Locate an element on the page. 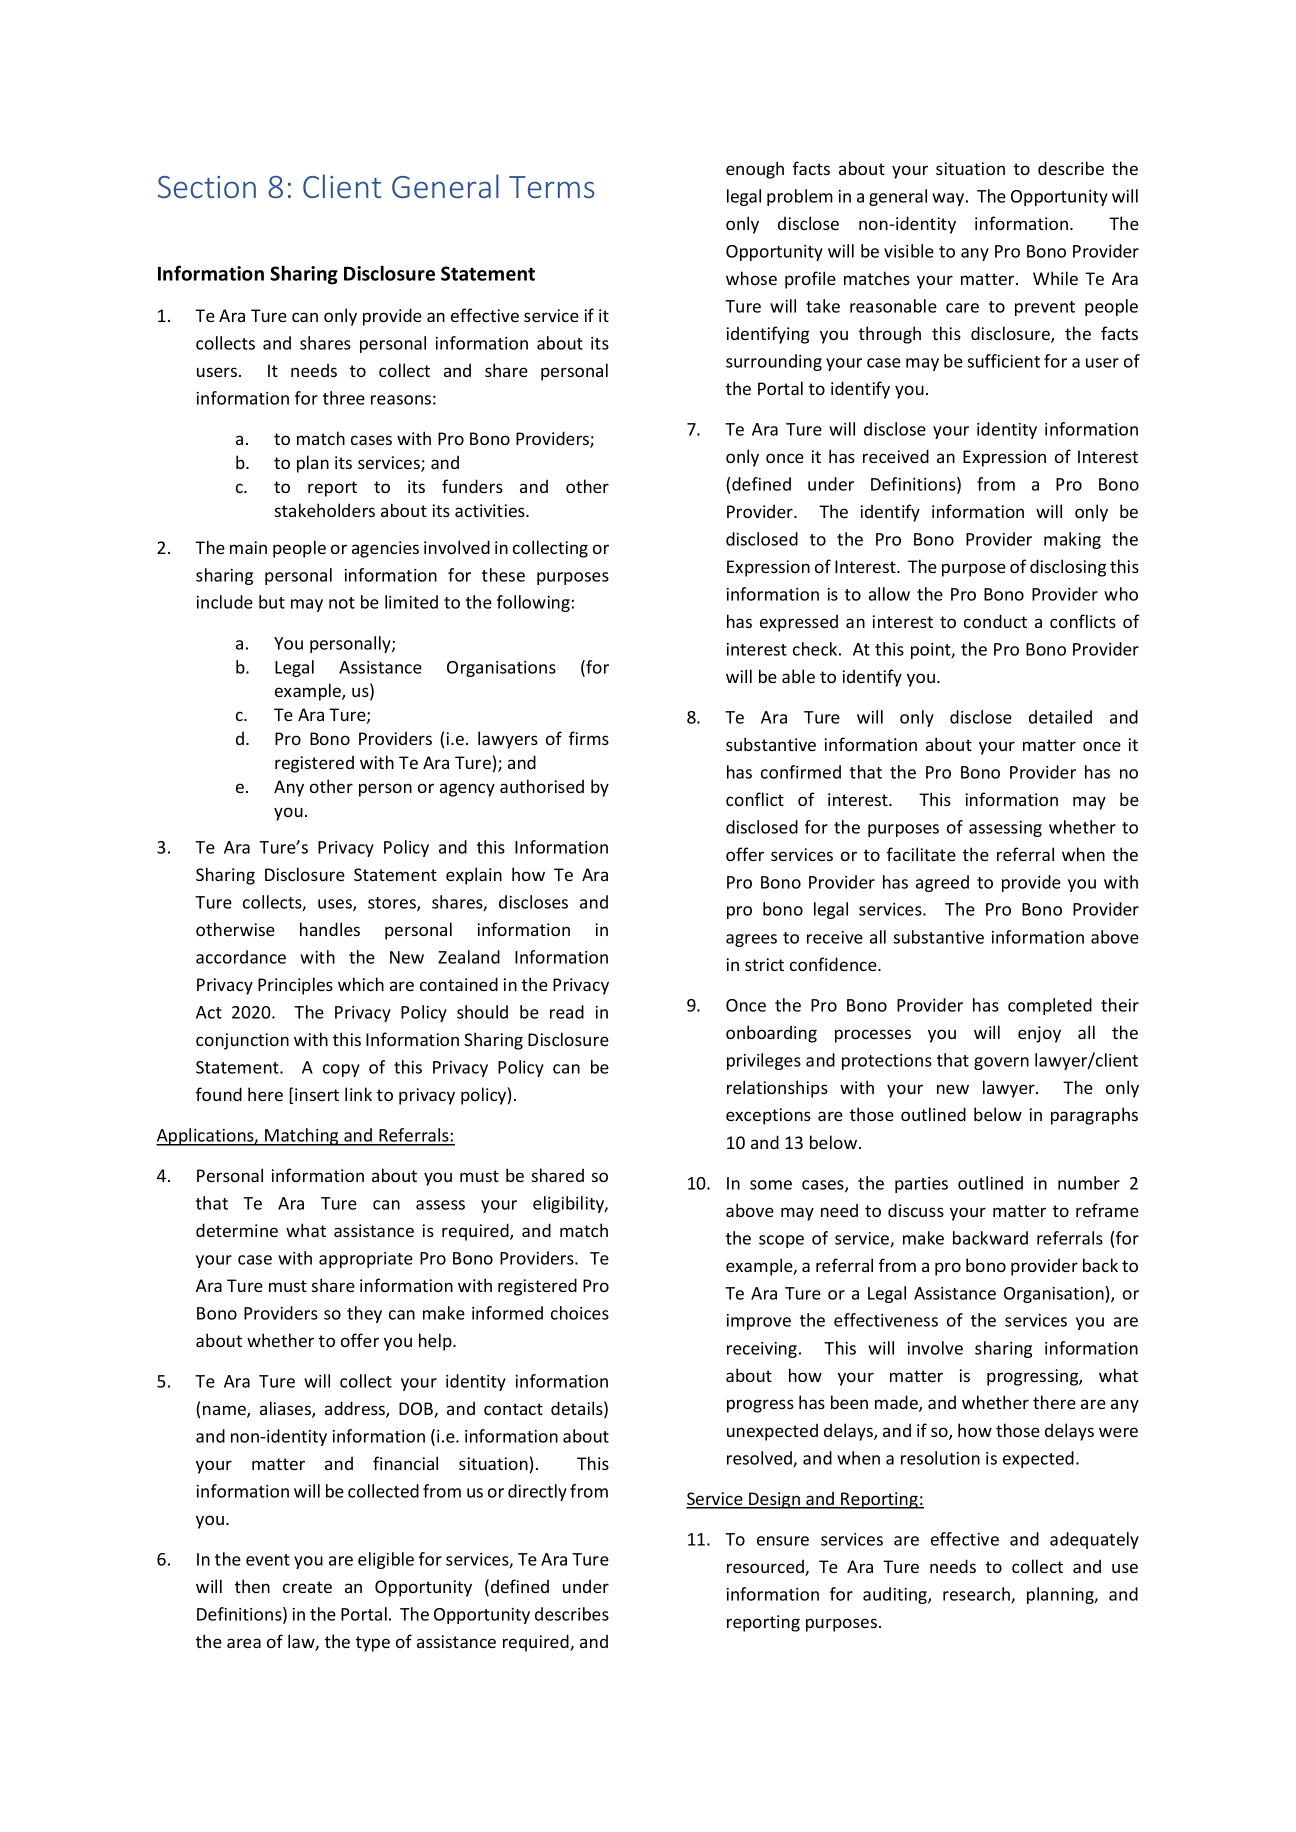 The height and width of the image is (1832, 1296). conduct is located at coordinates (995, 621).
